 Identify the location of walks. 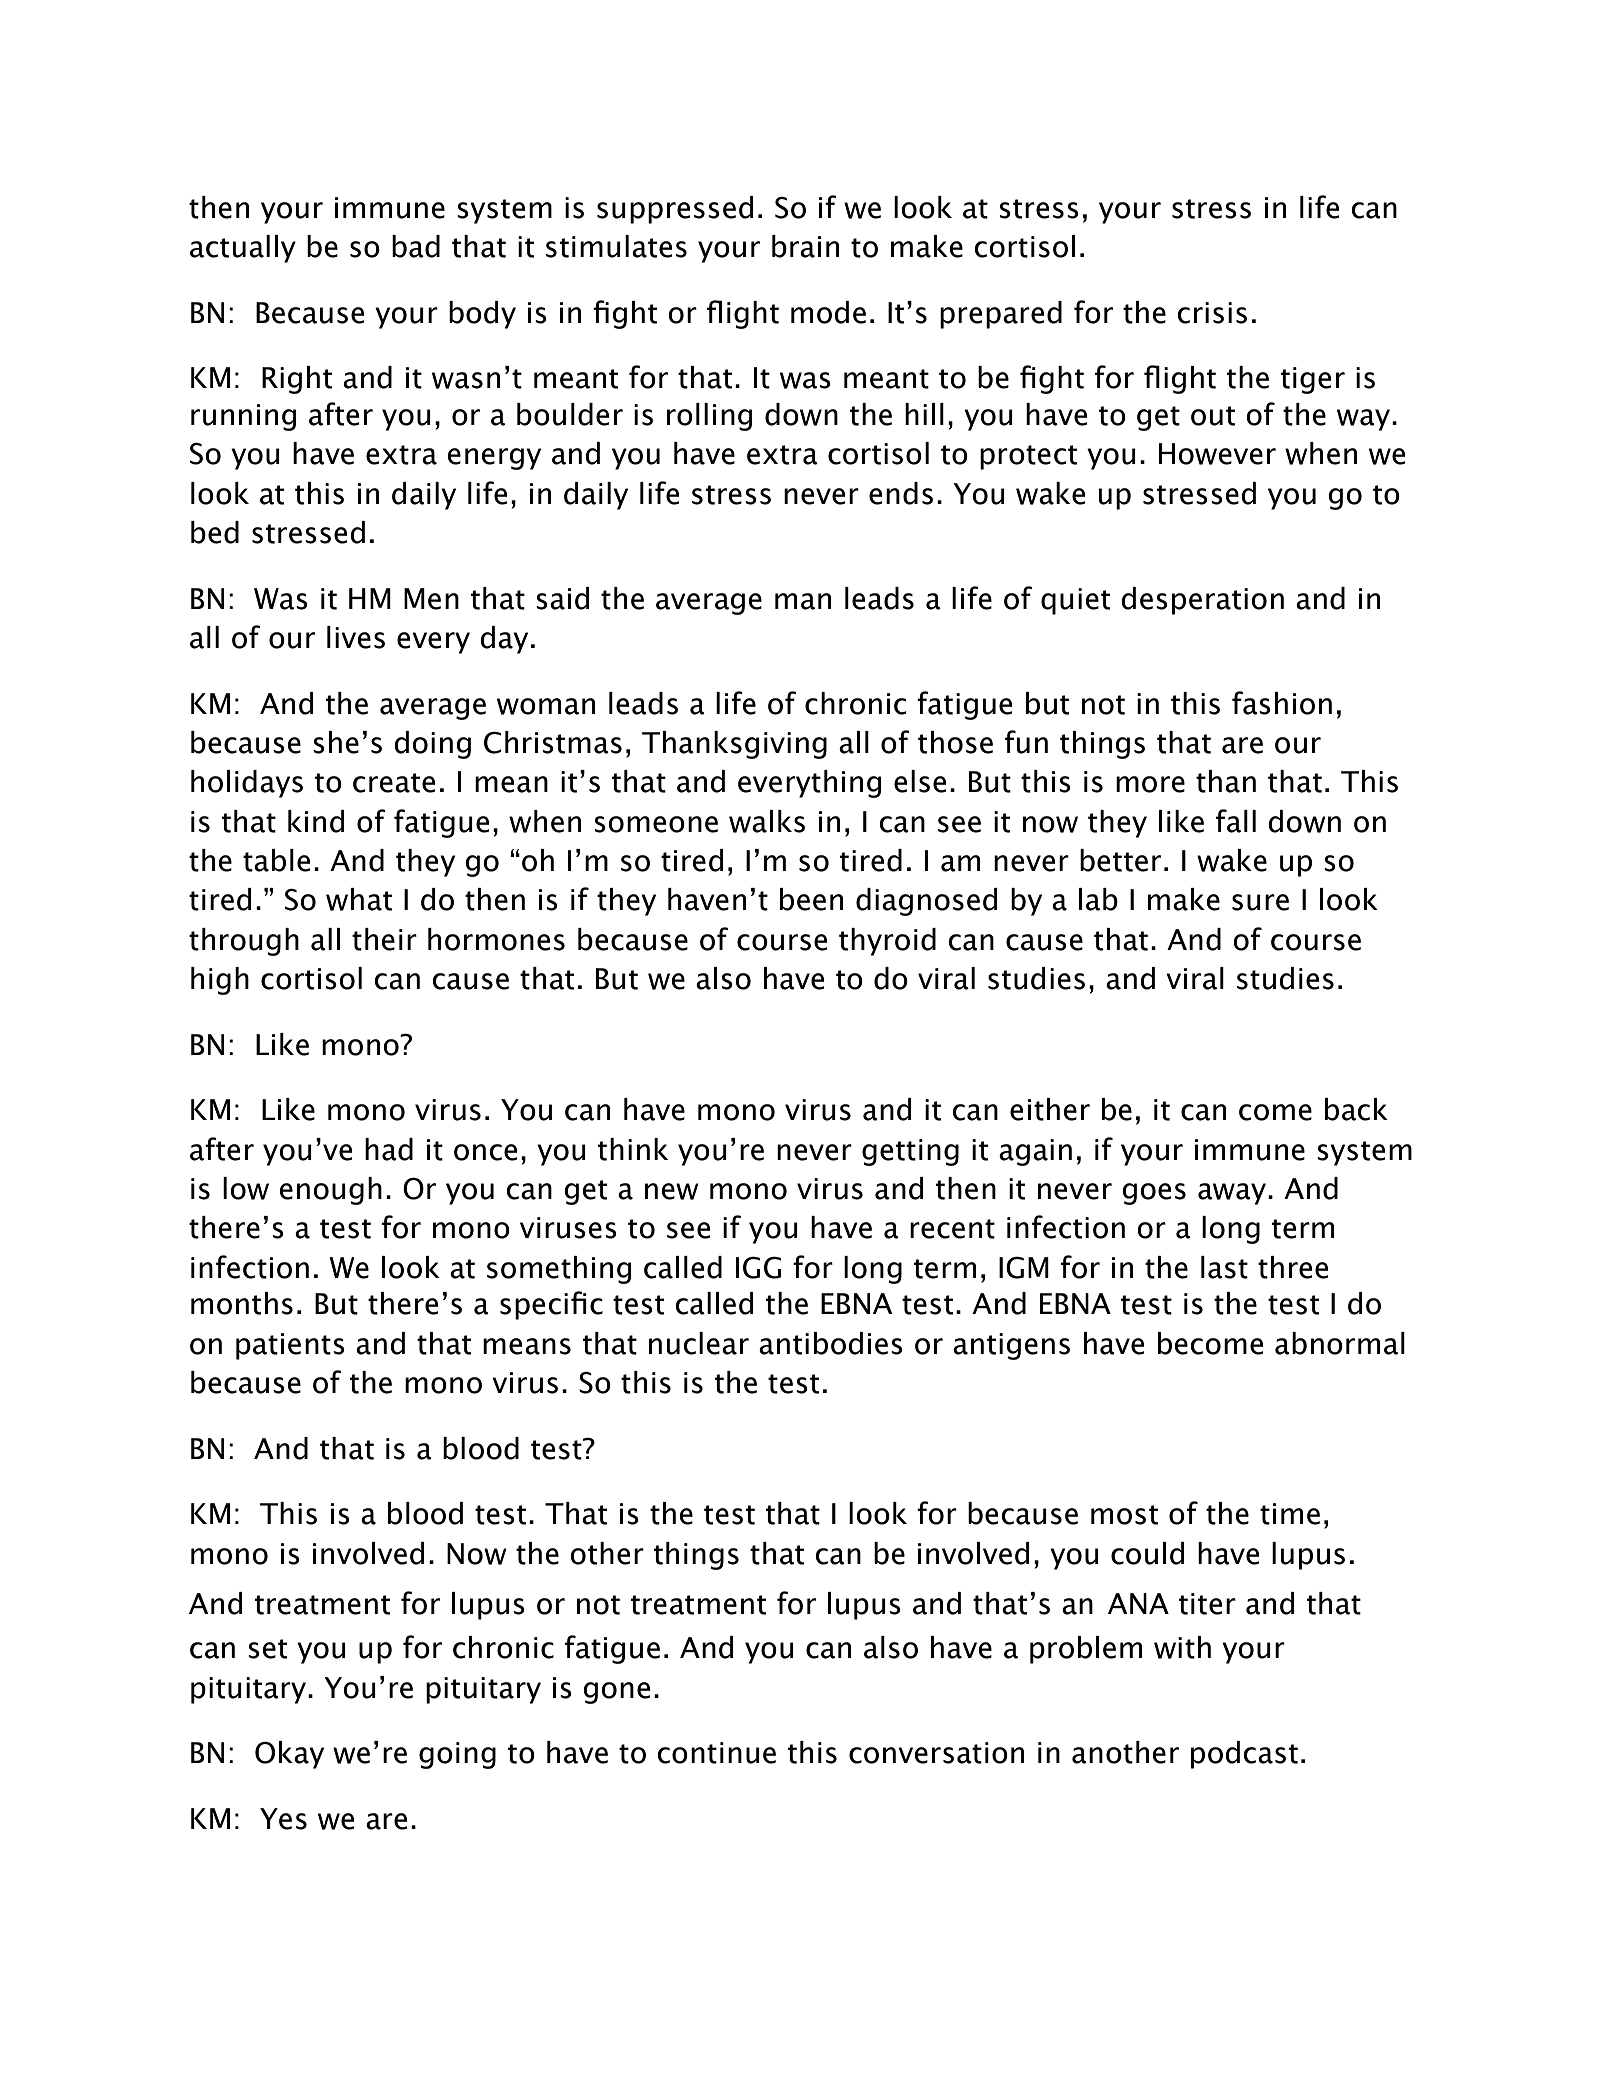
(767, 821).
